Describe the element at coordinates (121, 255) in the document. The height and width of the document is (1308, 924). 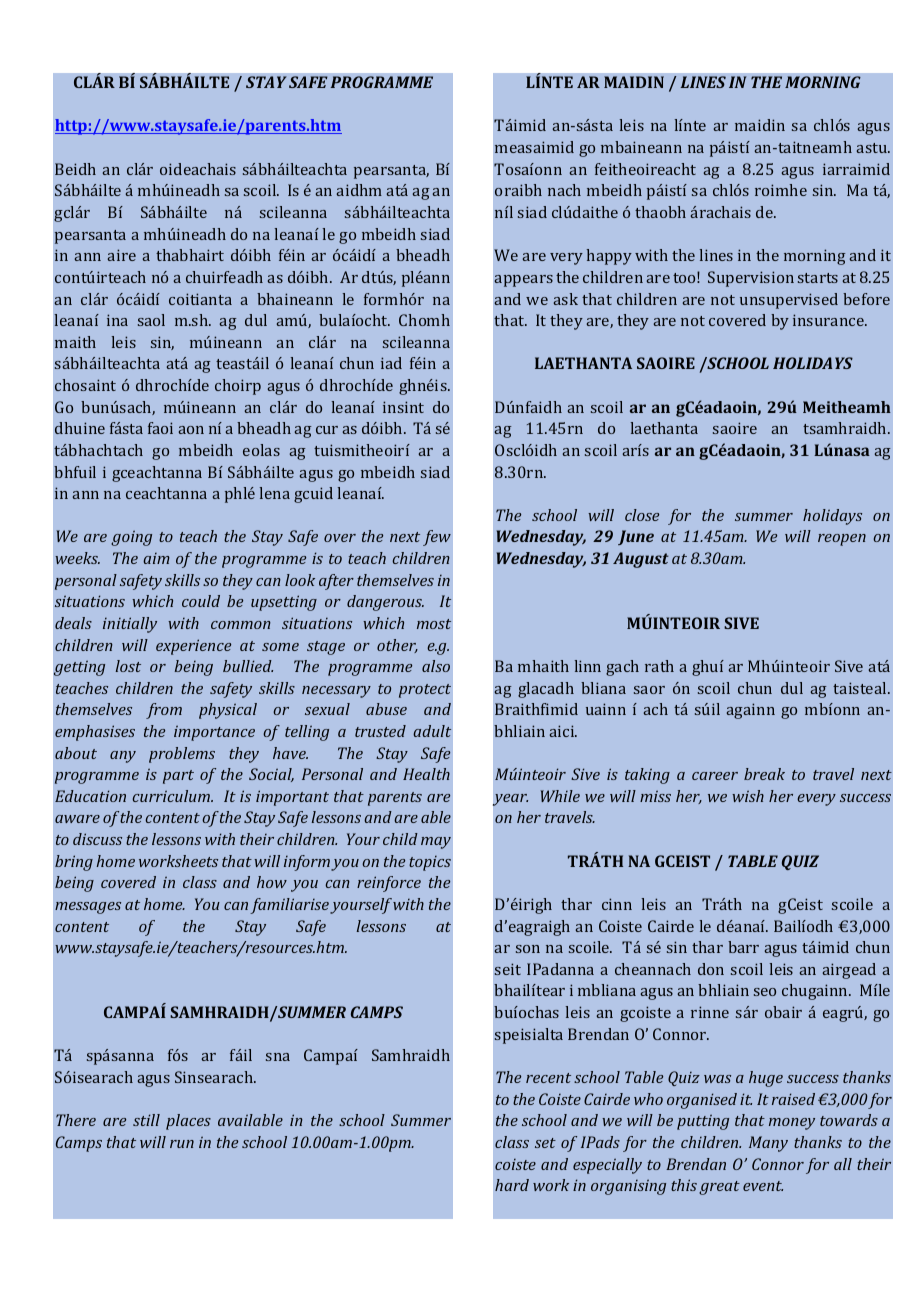
I see `aire` at that location.
